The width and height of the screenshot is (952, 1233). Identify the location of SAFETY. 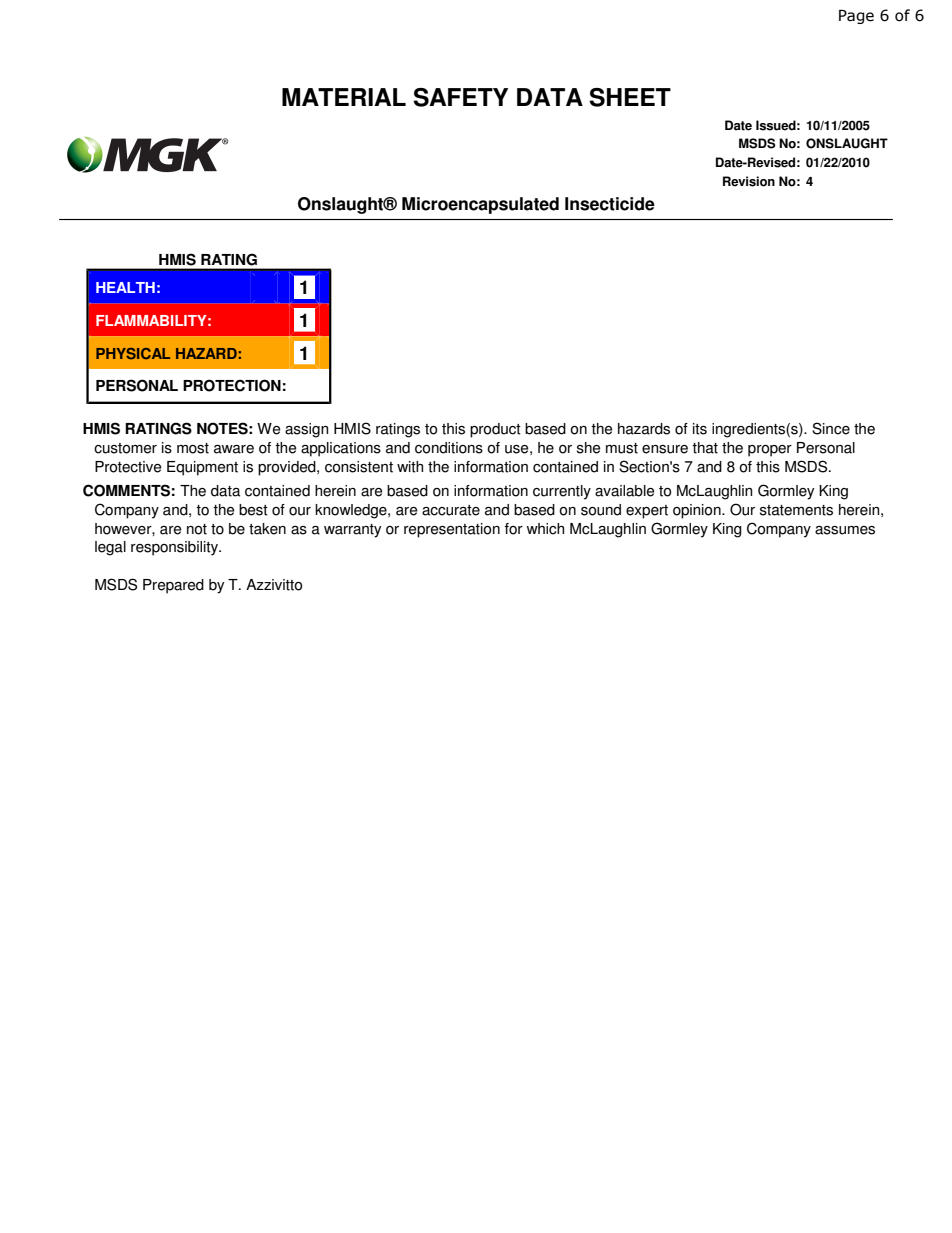
(460, 97).
